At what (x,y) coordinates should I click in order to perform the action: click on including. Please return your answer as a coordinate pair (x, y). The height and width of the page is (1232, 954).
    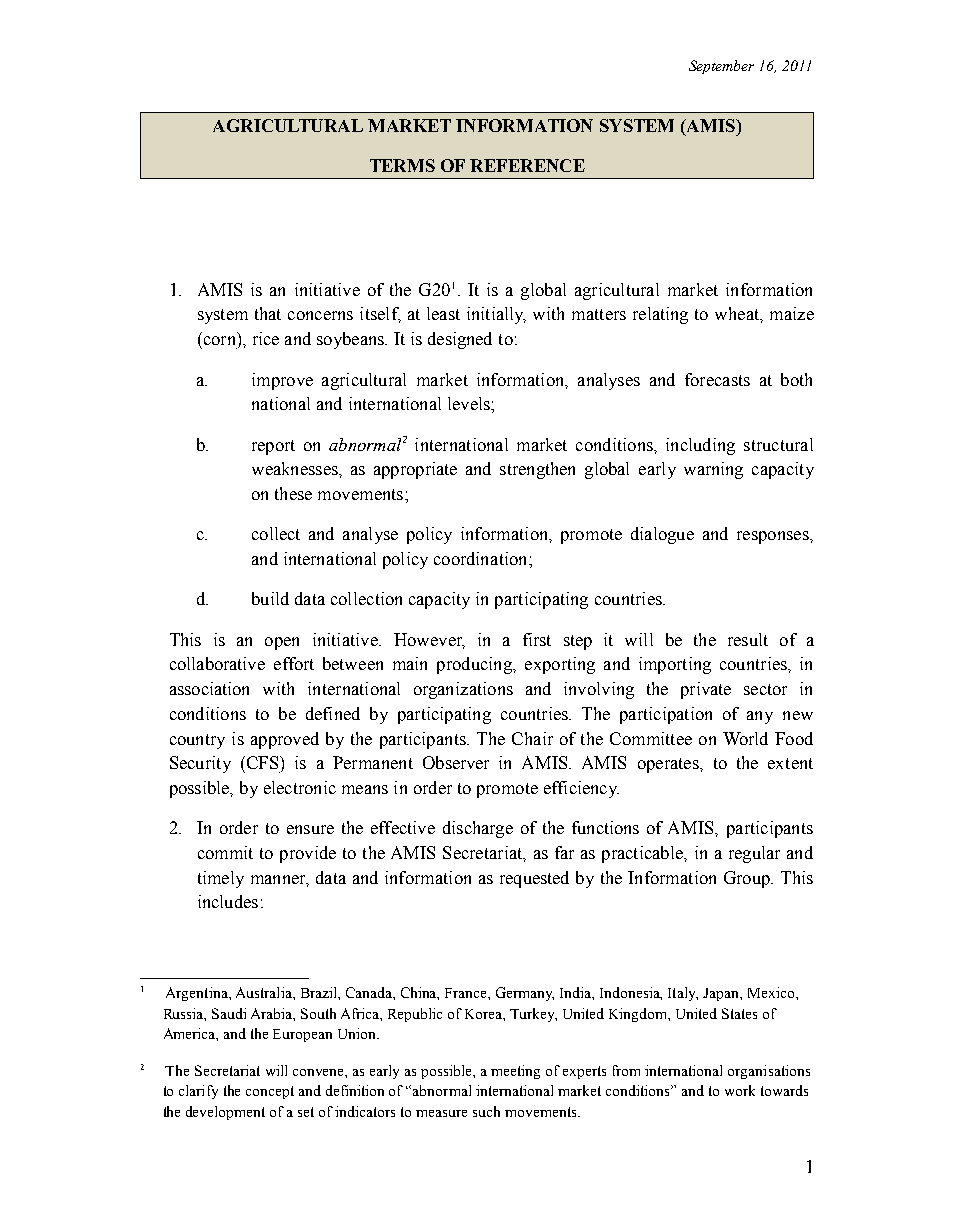
    Looking at the image, I should click on (700, 446).
